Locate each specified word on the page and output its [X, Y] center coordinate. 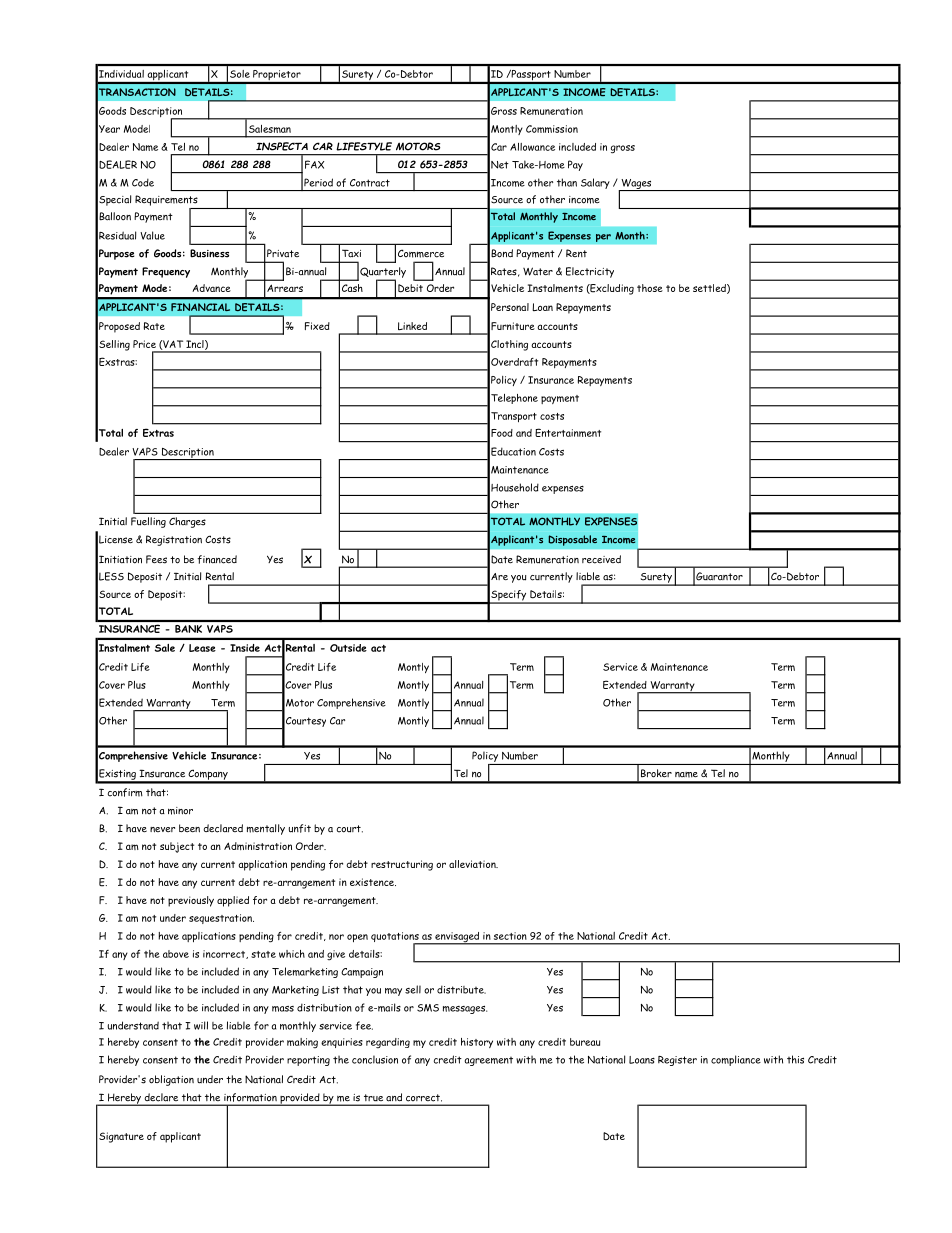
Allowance [532, 147]
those [650, 288]
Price [144, 344]
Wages [636, 185]
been [189, 828]
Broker [656, 773]
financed [217, 559]
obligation [171, 1080]
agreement [488, 1061]
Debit [410, 288]
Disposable [572, 540]
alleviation [473, 864]
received [601, 559]
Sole [240, 74]
